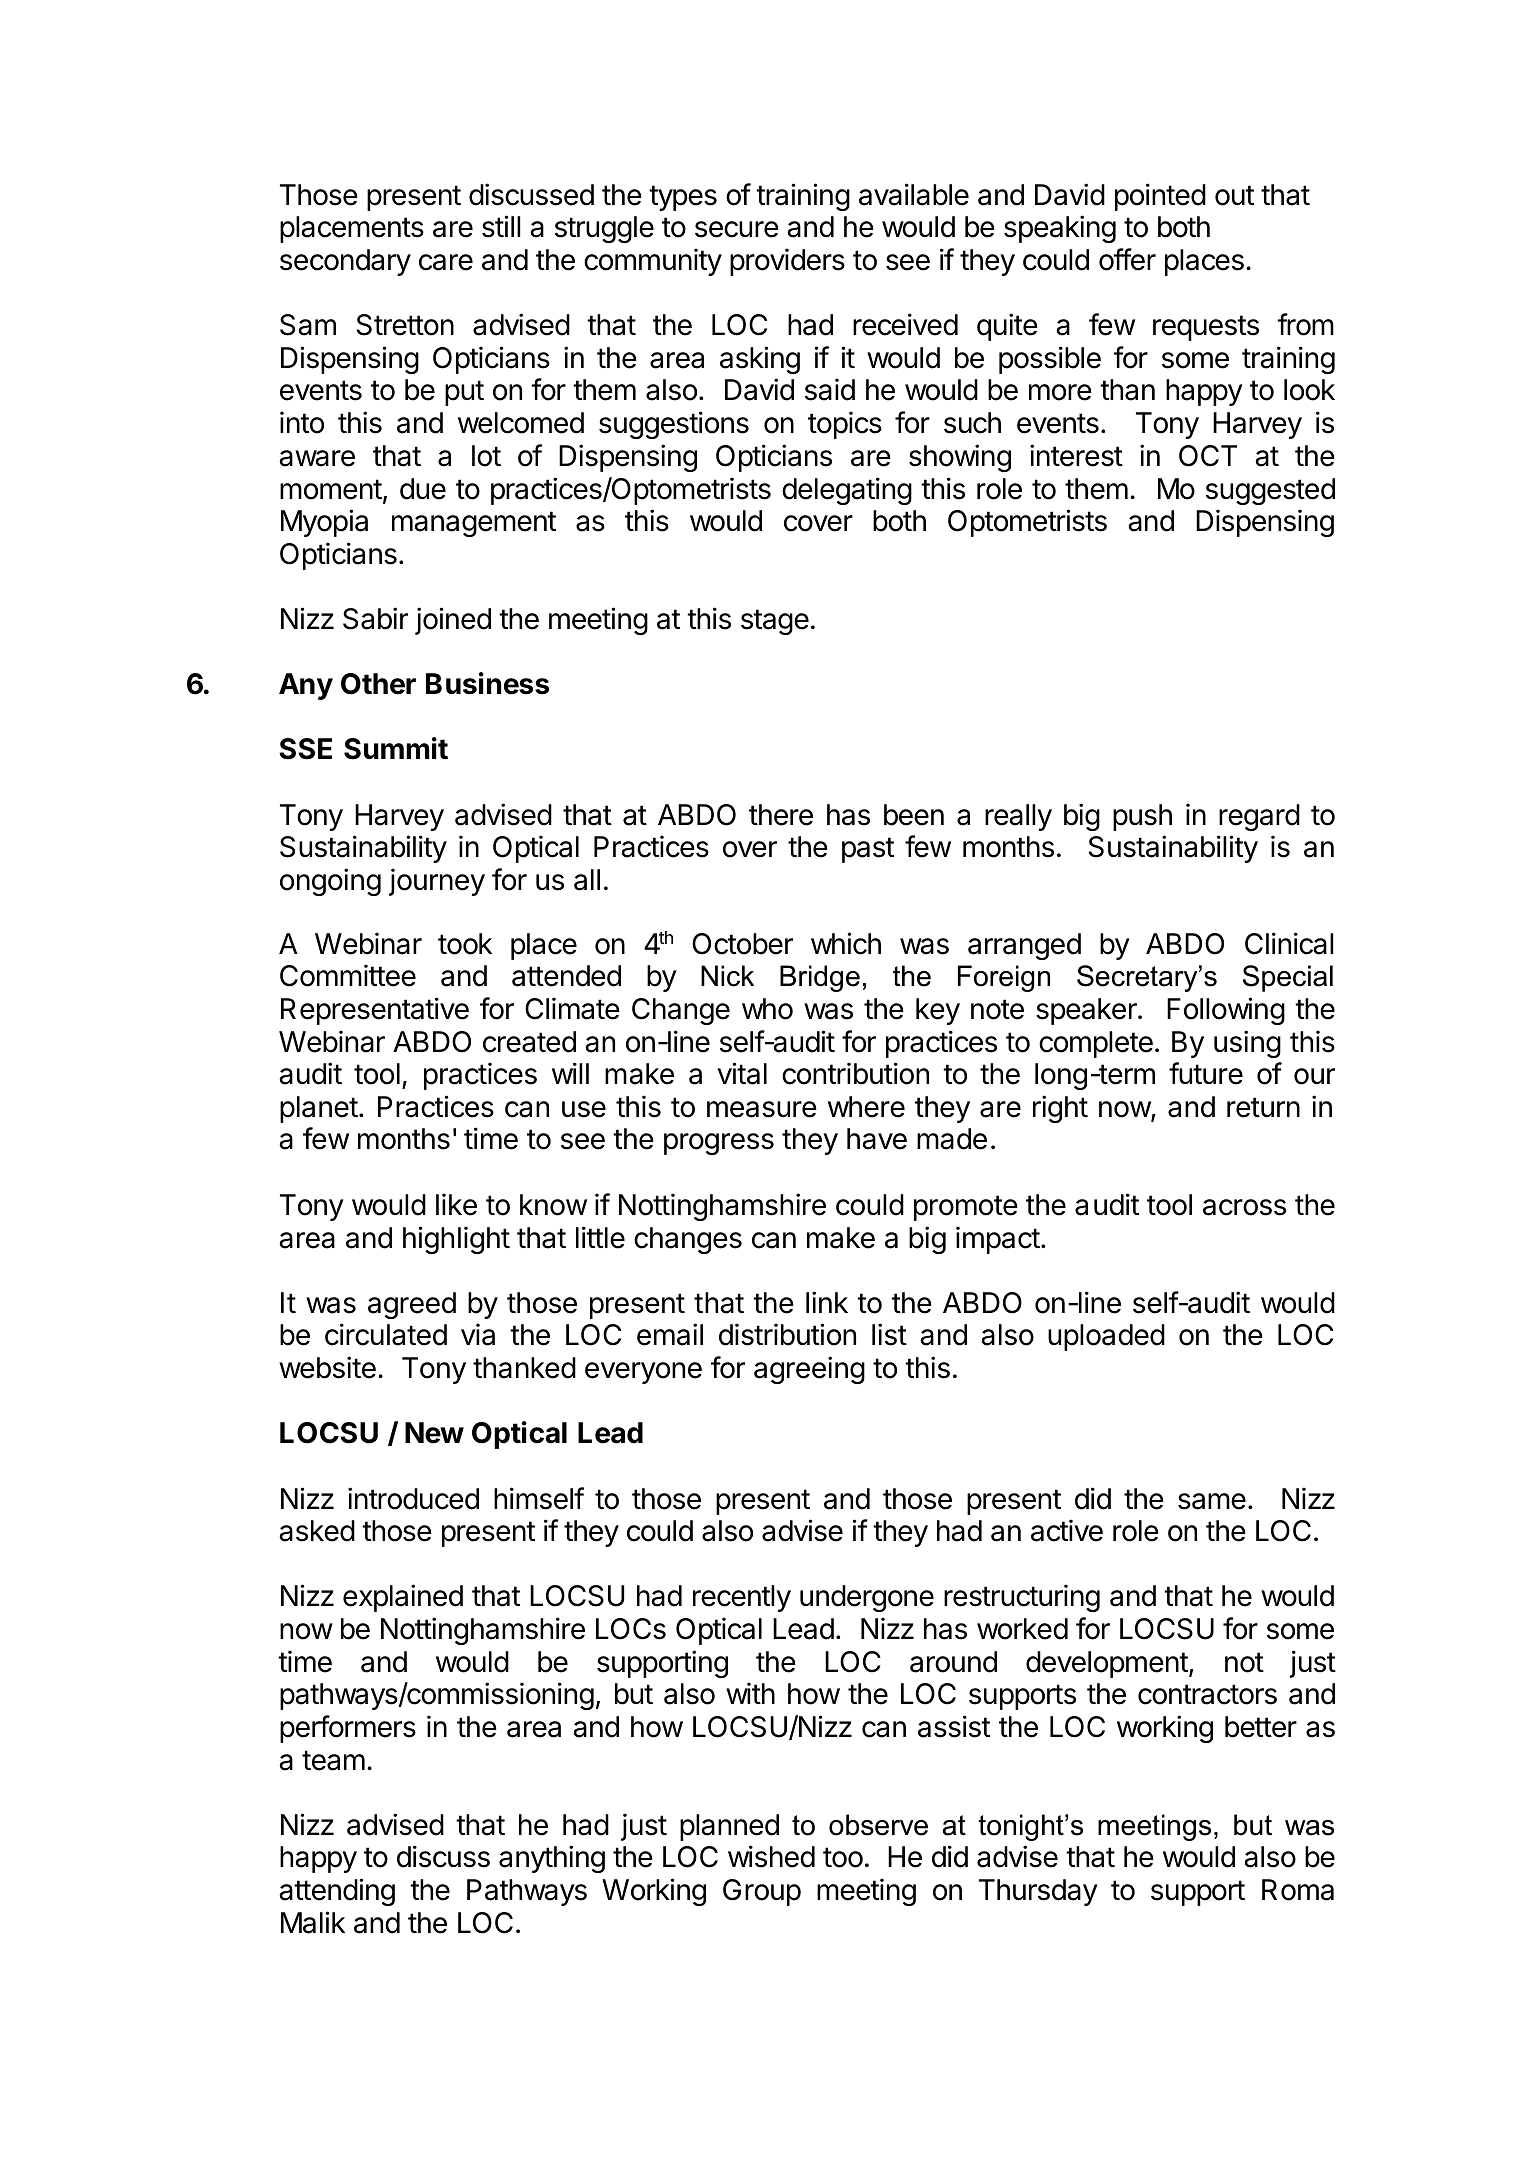 The width and height of the screenshot is (1536, 2172). What do you see at coordinates (855, 1073) in the screenshot?
I see `contribution` at bounding box center [855, 1073].
